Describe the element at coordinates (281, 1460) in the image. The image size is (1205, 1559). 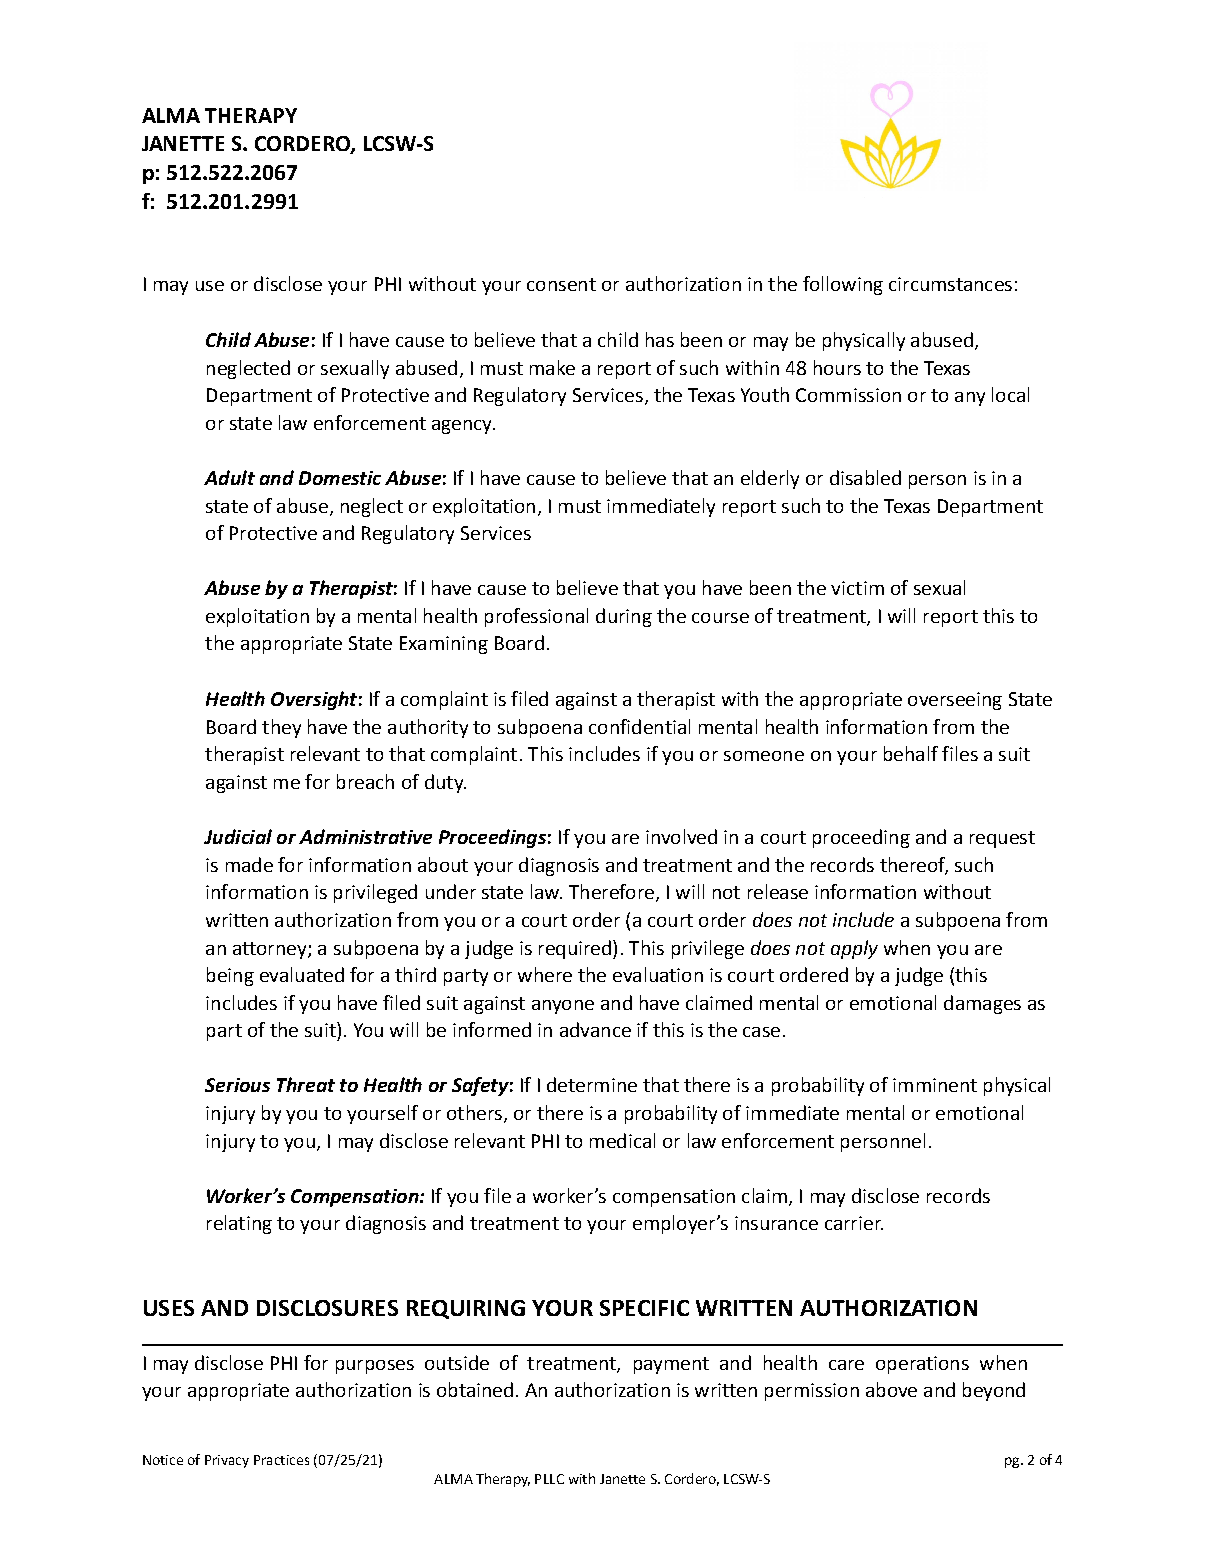
I see `Practices` at that location.
